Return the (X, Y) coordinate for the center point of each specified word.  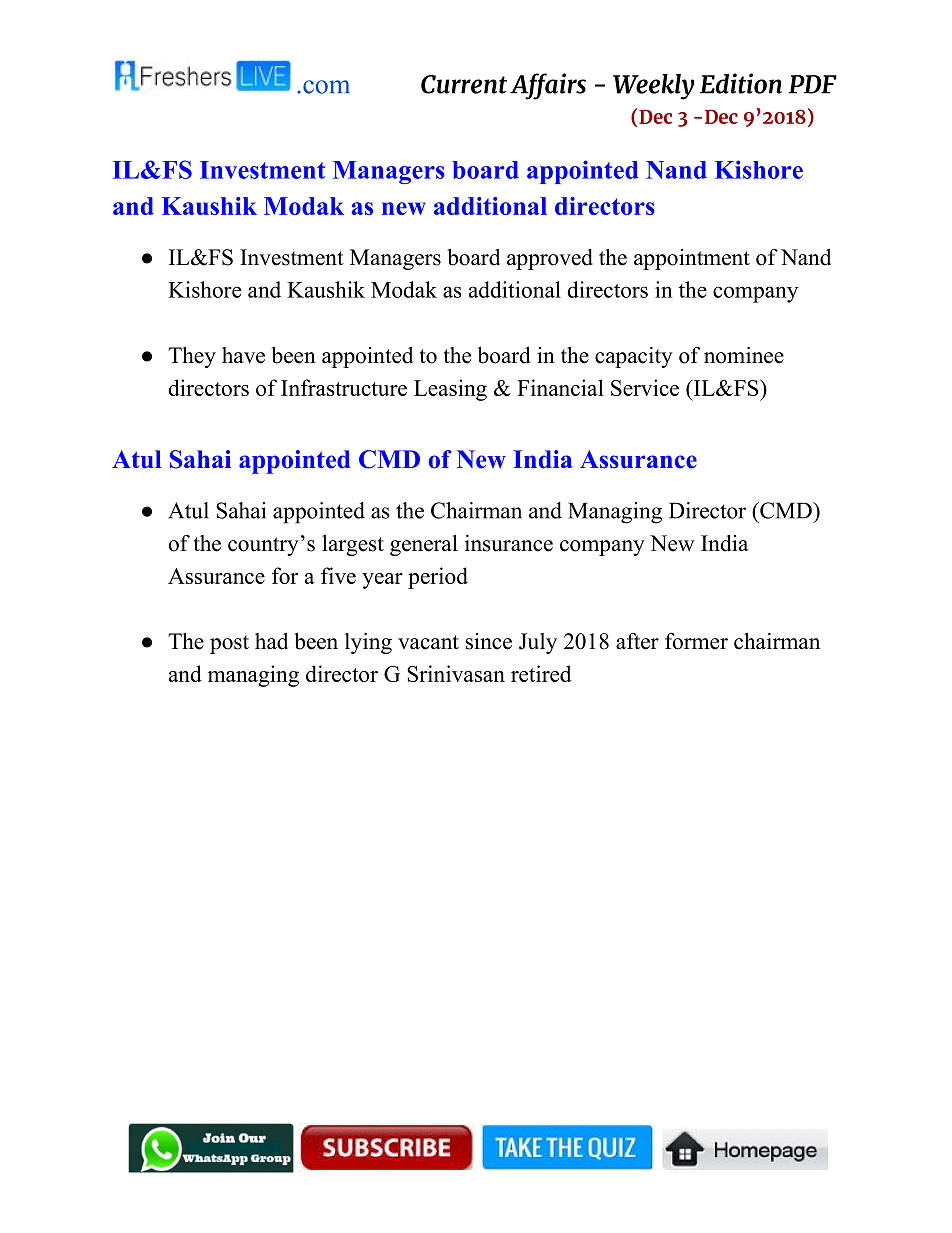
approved (550, 259)
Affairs (548, 86)
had (271, 641)
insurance (509, 543)
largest (353, 545)
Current (464, 84)
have (243, 355)
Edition (741, 83)
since (489, 641)
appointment (692, 259)
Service (645, 387)
